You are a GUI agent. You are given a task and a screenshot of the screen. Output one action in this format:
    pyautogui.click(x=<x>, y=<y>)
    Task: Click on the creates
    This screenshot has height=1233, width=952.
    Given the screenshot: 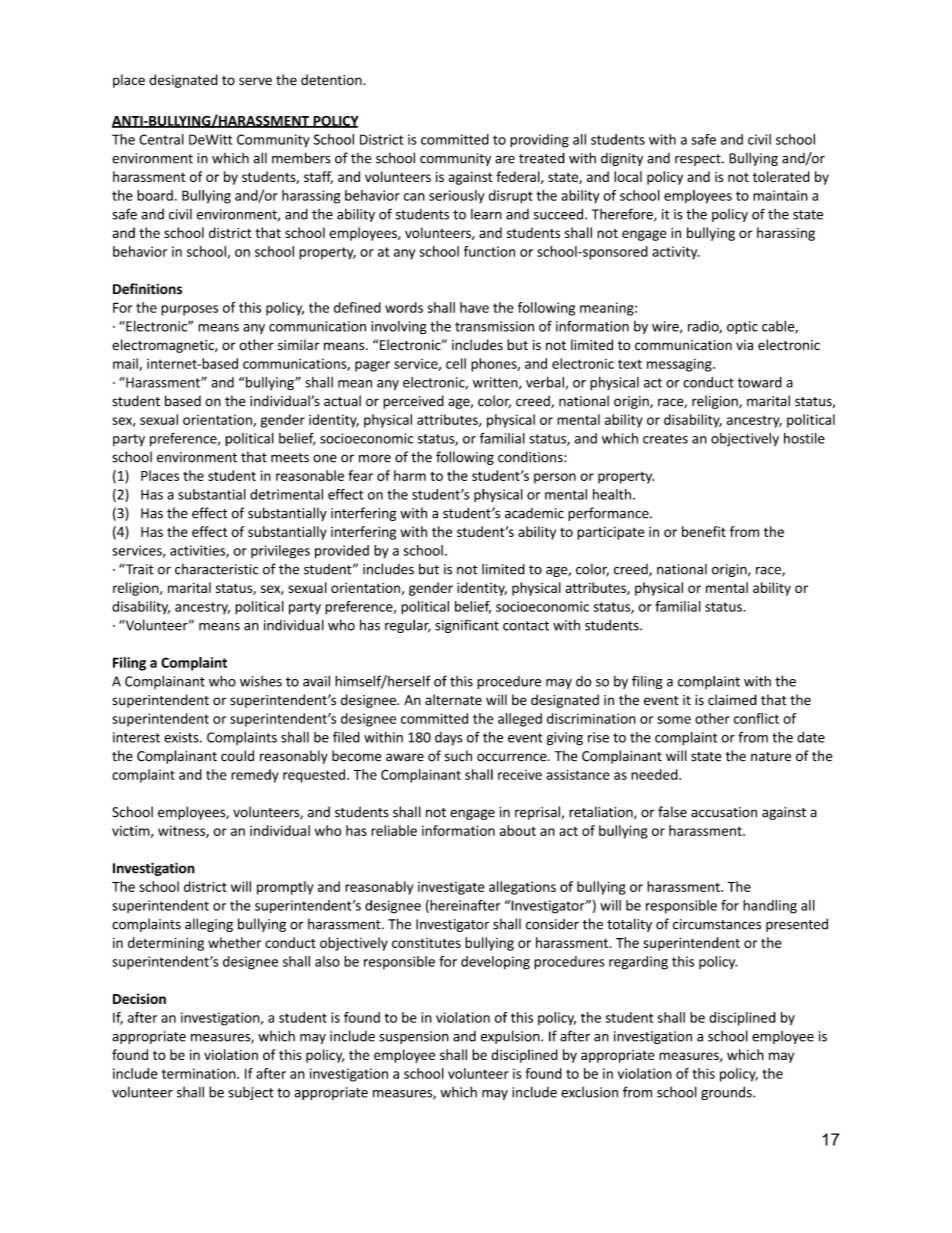 What is the action you would take?
    pyautogui.click(x=665, y=439)
